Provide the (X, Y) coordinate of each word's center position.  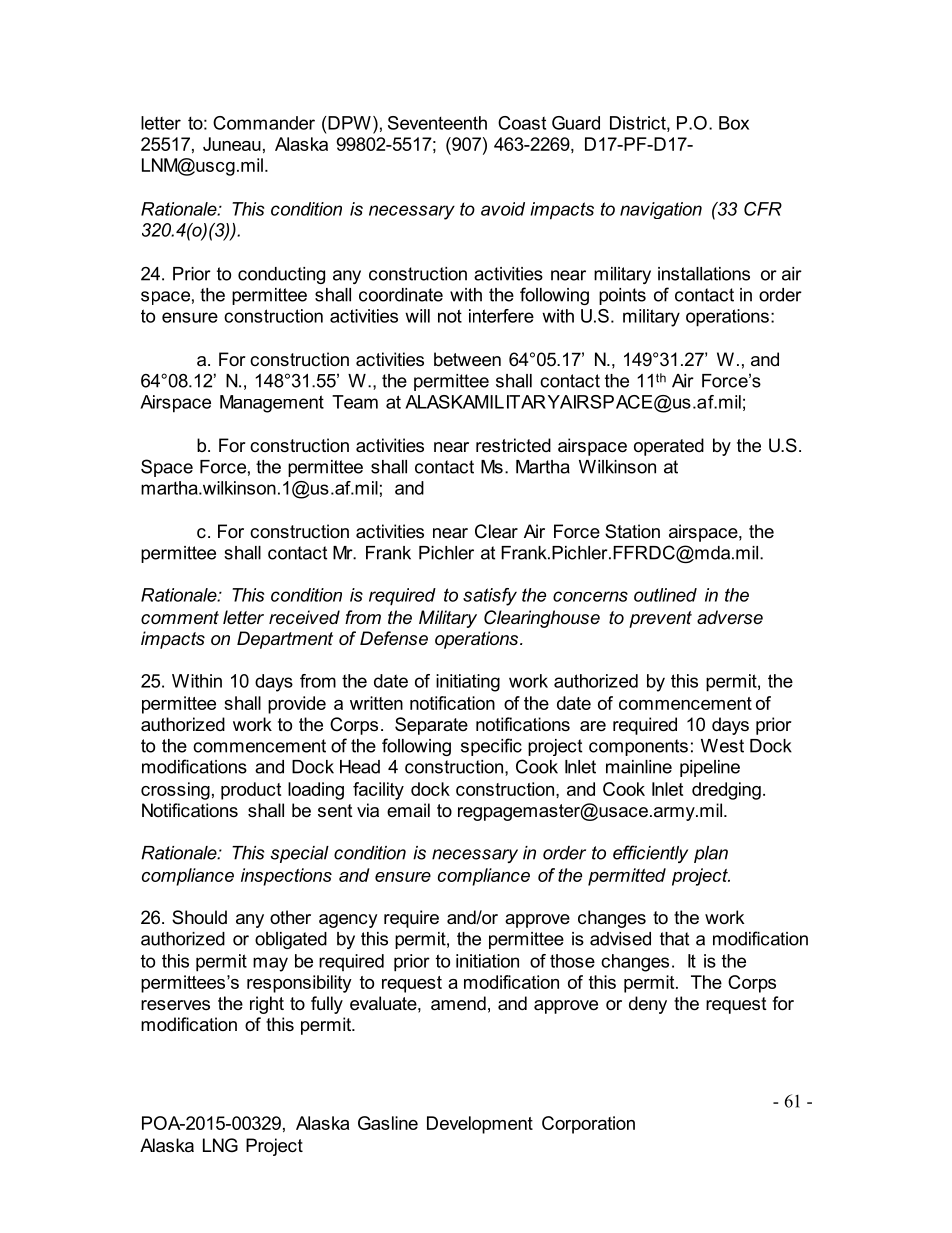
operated (669, 447)
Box (734, 123)
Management (272, 404)
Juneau (232, 144)
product (251, 791)
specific (491, 747)
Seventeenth (437, 123)
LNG (220, 1145)
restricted (513, 445)
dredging (726, 791)
